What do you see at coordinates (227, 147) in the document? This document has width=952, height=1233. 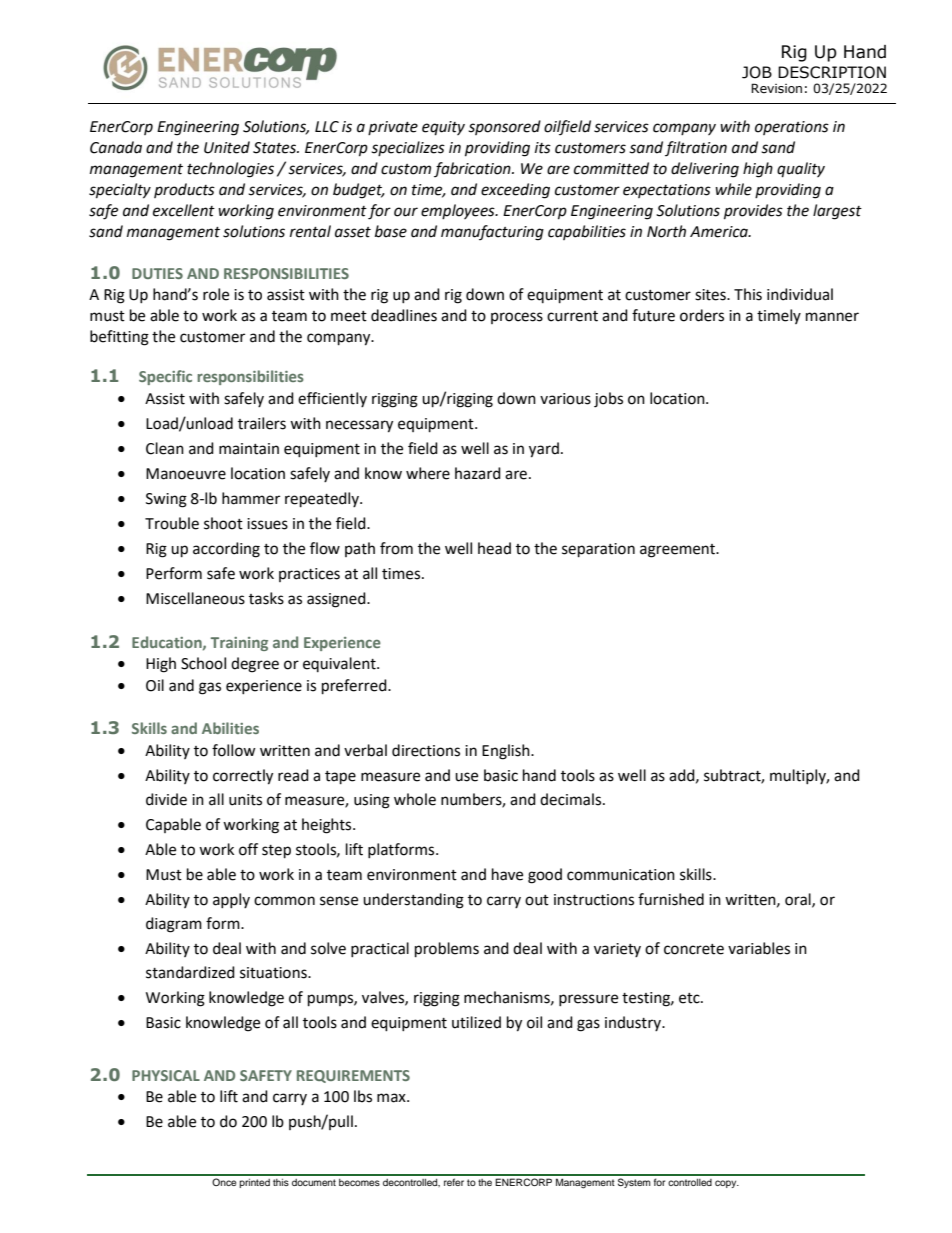 I see `United` at bounding box center [227, 147].
